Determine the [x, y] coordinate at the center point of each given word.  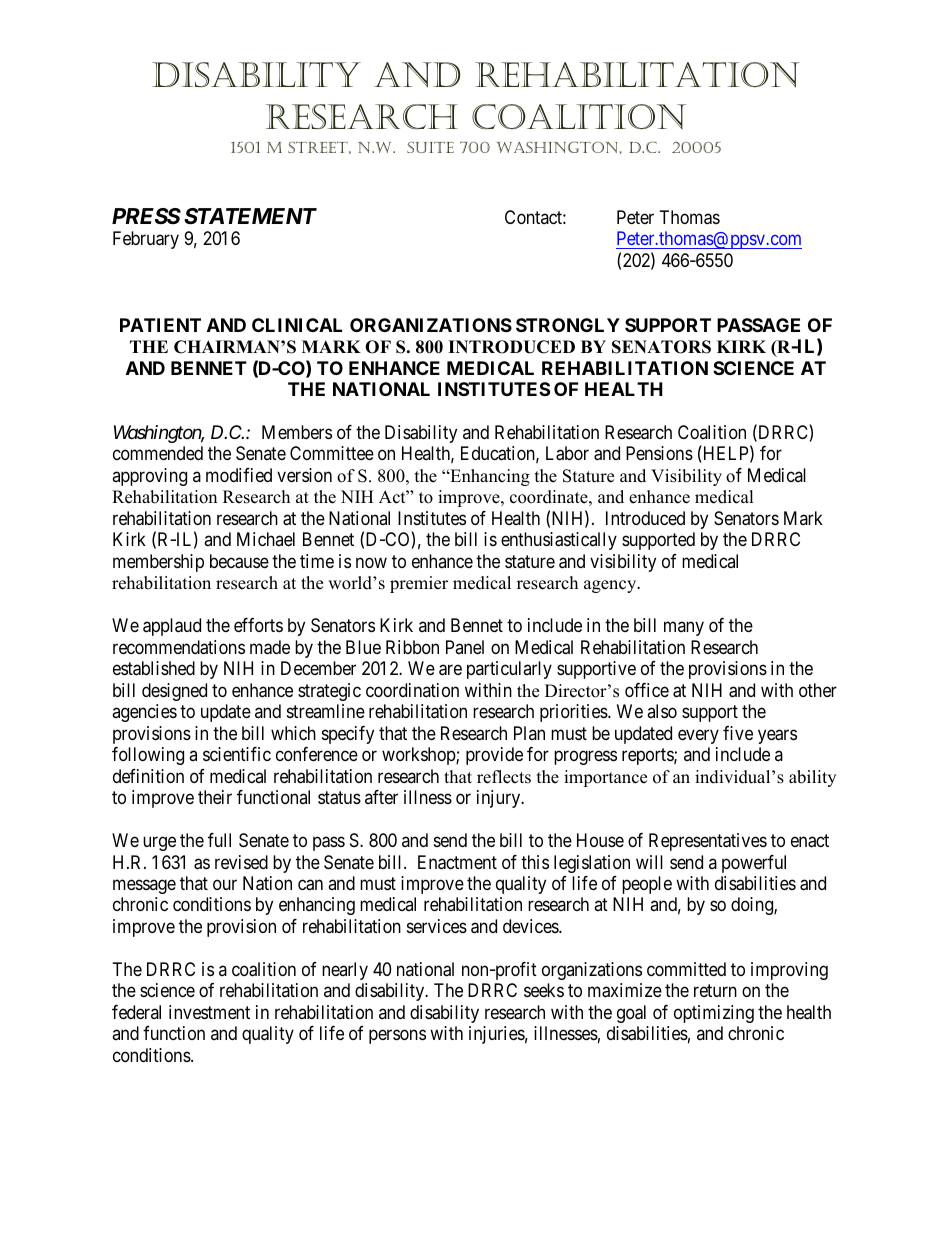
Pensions [659, 453]
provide [494, 756]
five [738, 733]
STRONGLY [568, 325]
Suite [430, 147]
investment [209, 1012]
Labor [567, 453]
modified [239, 475]
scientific [237, 754]
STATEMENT [250, 216]
